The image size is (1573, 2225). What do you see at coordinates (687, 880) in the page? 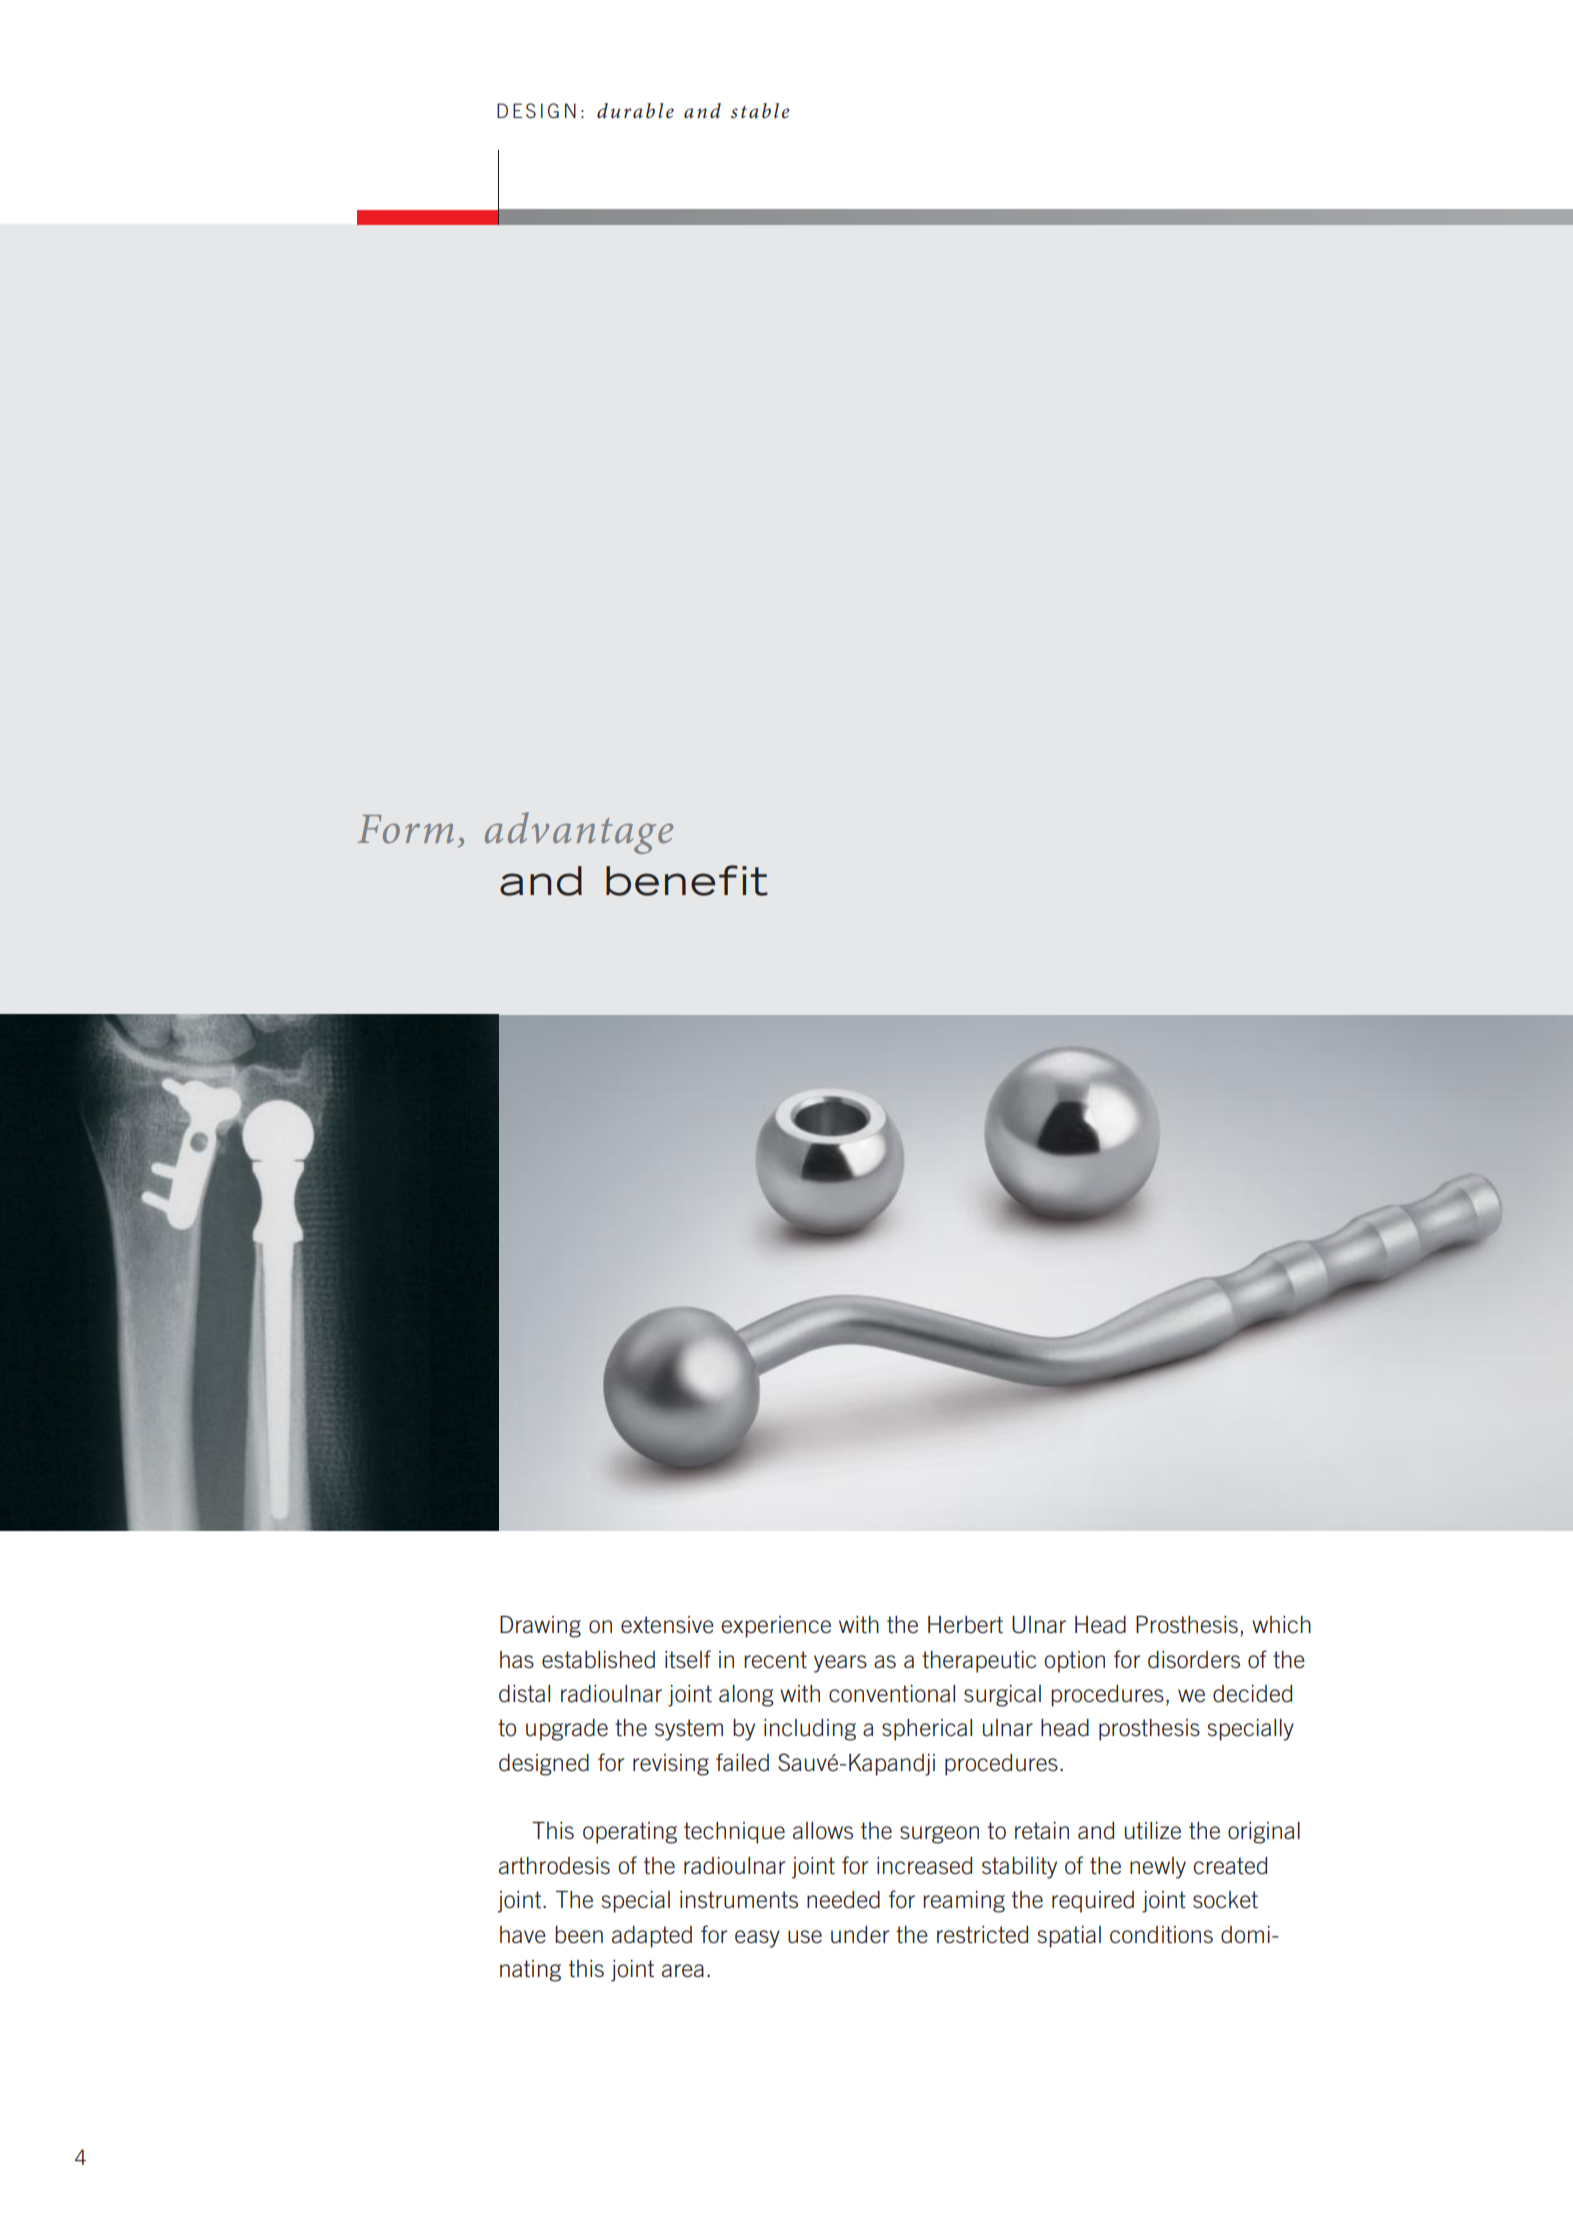
I see `benefit` at bounding box center [687, 880].
